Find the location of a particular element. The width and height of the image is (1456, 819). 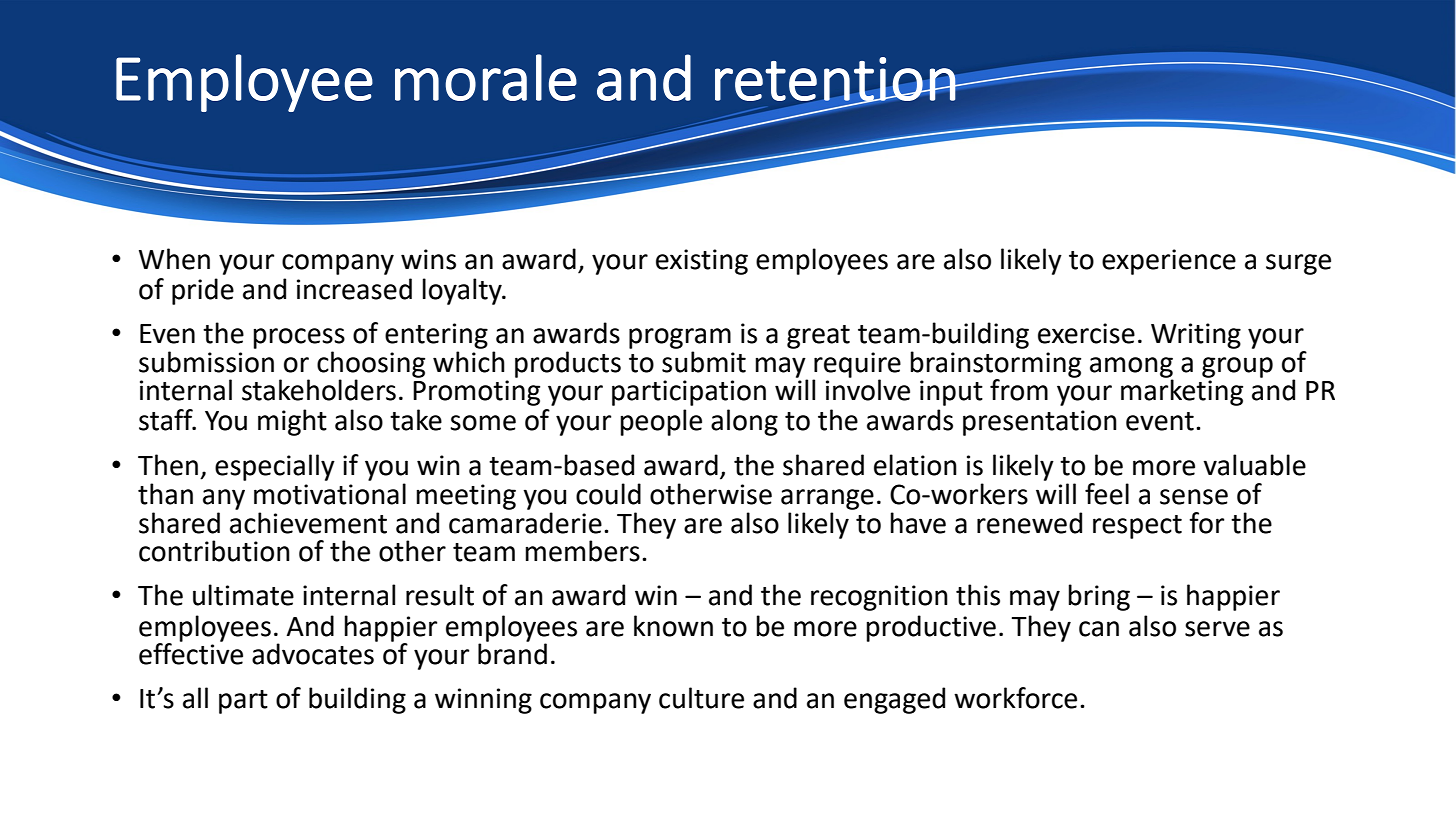

valuable is located at coordinates (1254, 465).
